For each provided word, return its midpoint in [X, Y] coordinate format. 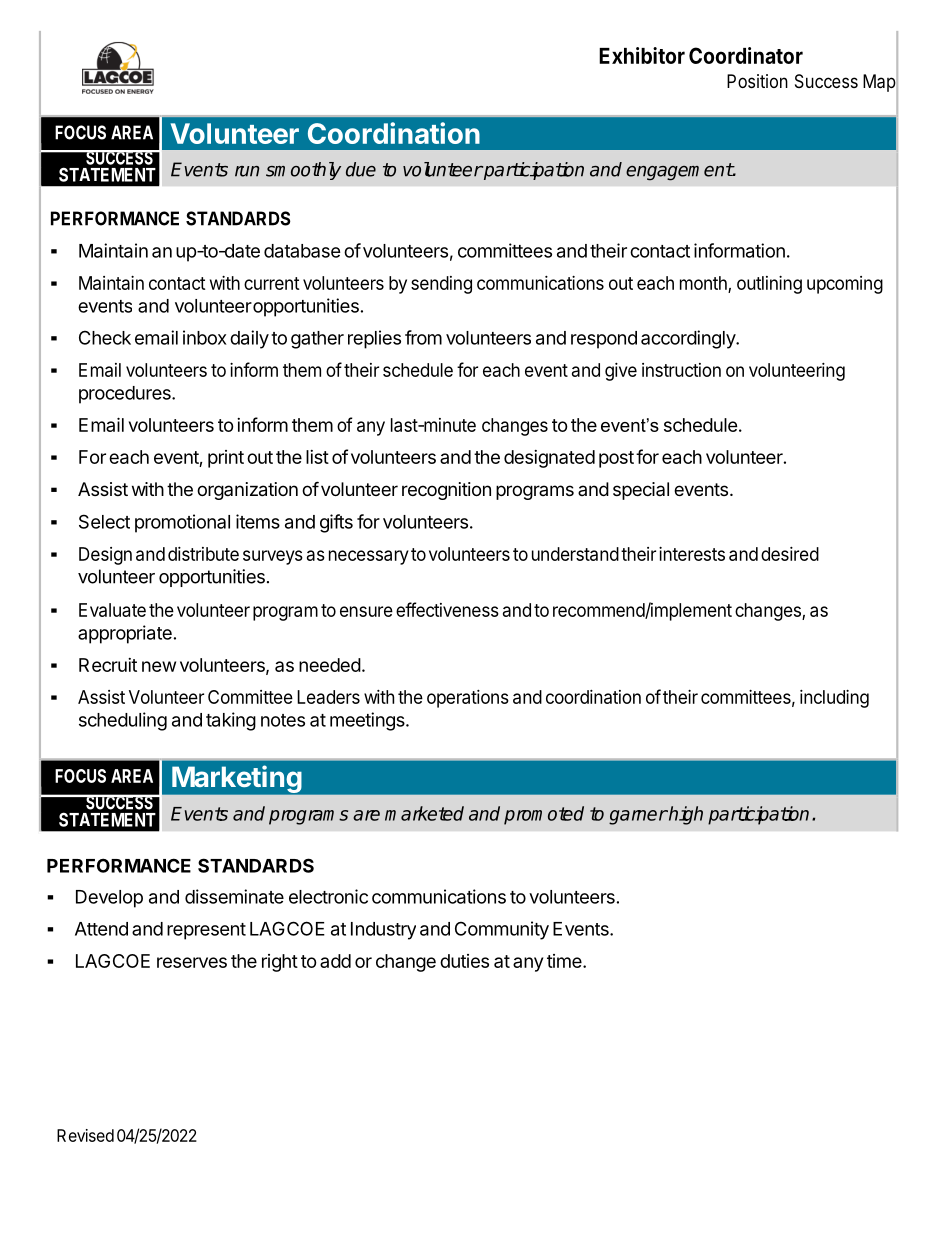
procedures [126, 395]
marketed [424, 813]
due [361, 169]
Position [757, 81]
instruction [681, 370]
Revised [85, 1135]
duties [464, 961]
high [685, 815]
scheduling [123, 721]
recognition [446, 491]
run [247, 171]
